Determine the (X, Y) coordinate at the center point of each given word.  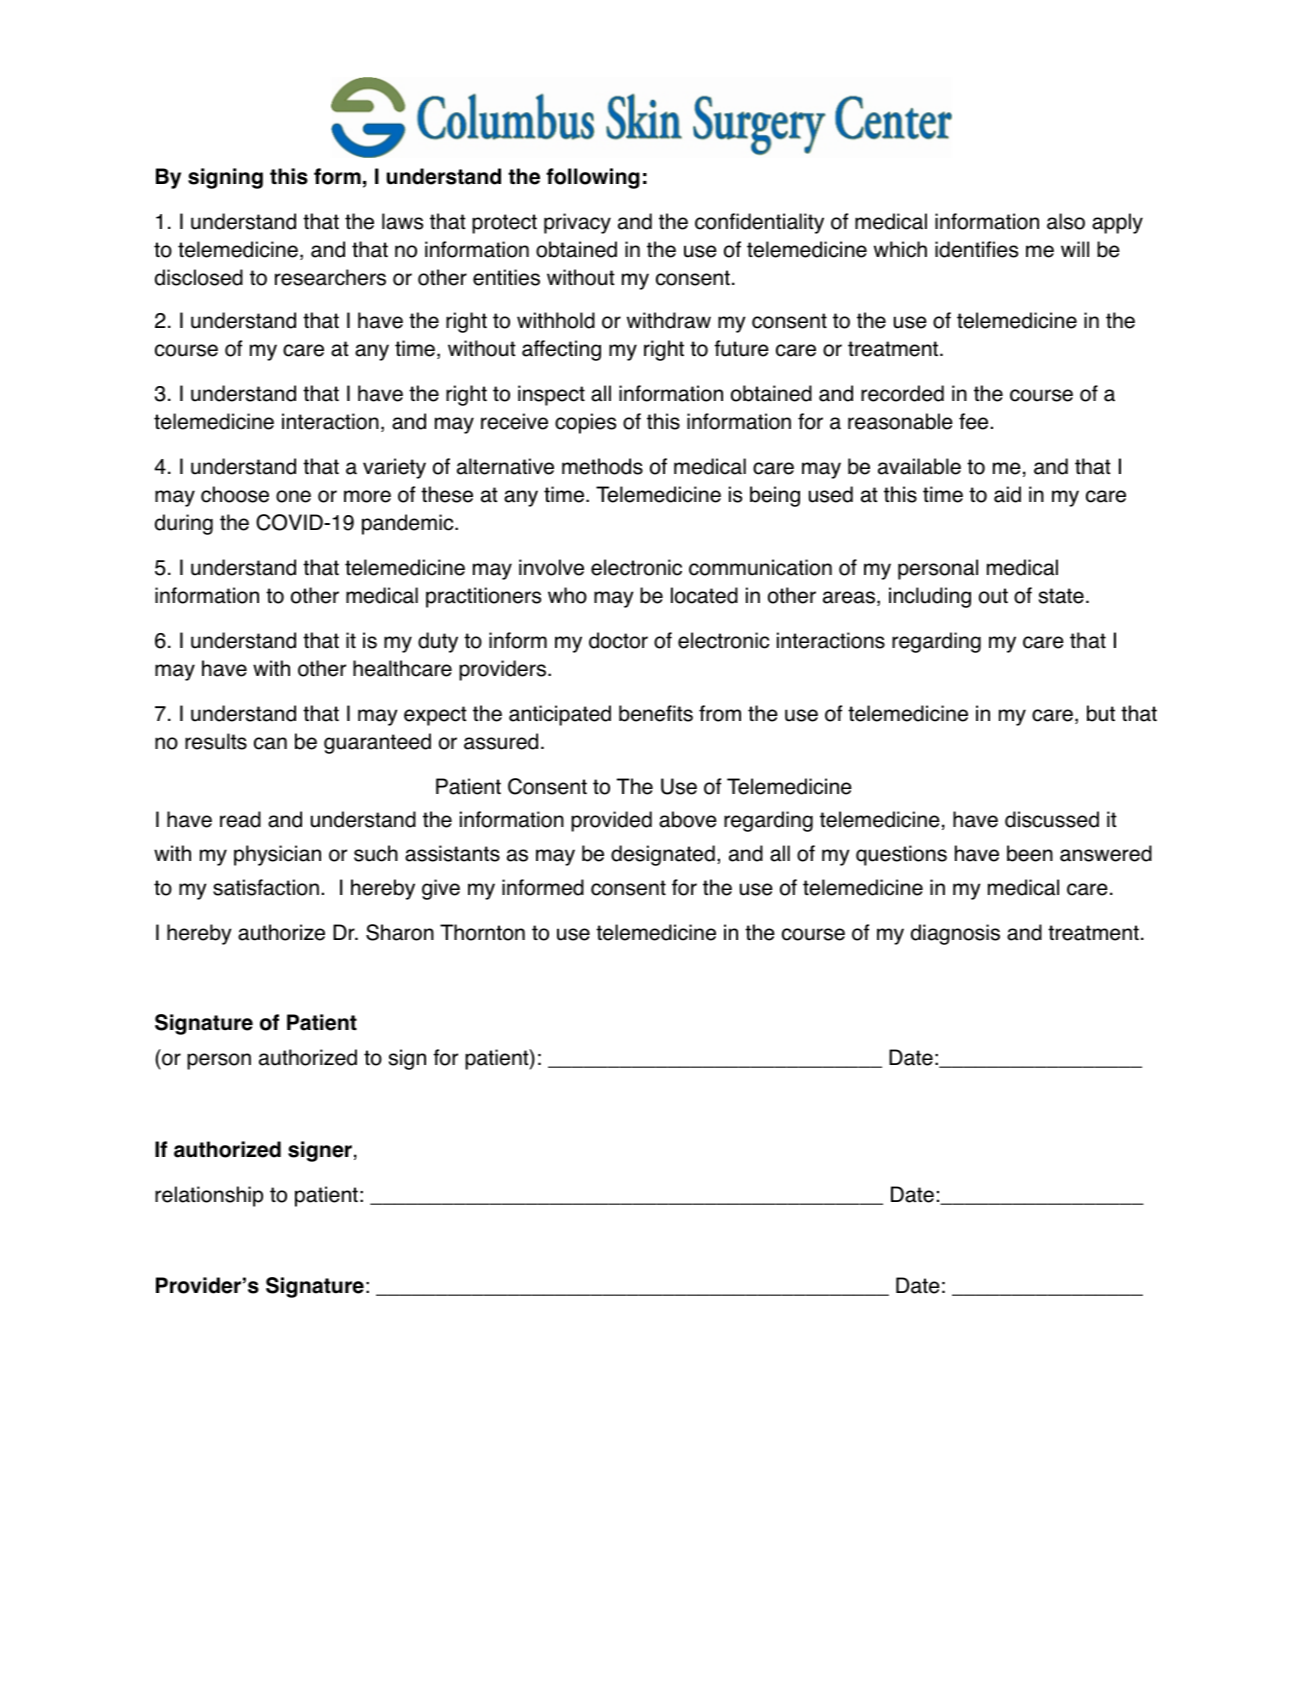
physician (277, 855)
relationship (209, 1196)
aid (1007, 494)
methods (602, 466)
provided (611, 821)
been (1030, 853)
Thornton (482, 932)
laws (402, 221)
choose (235, 494)
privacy (577, 223)
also (1066, 221)
